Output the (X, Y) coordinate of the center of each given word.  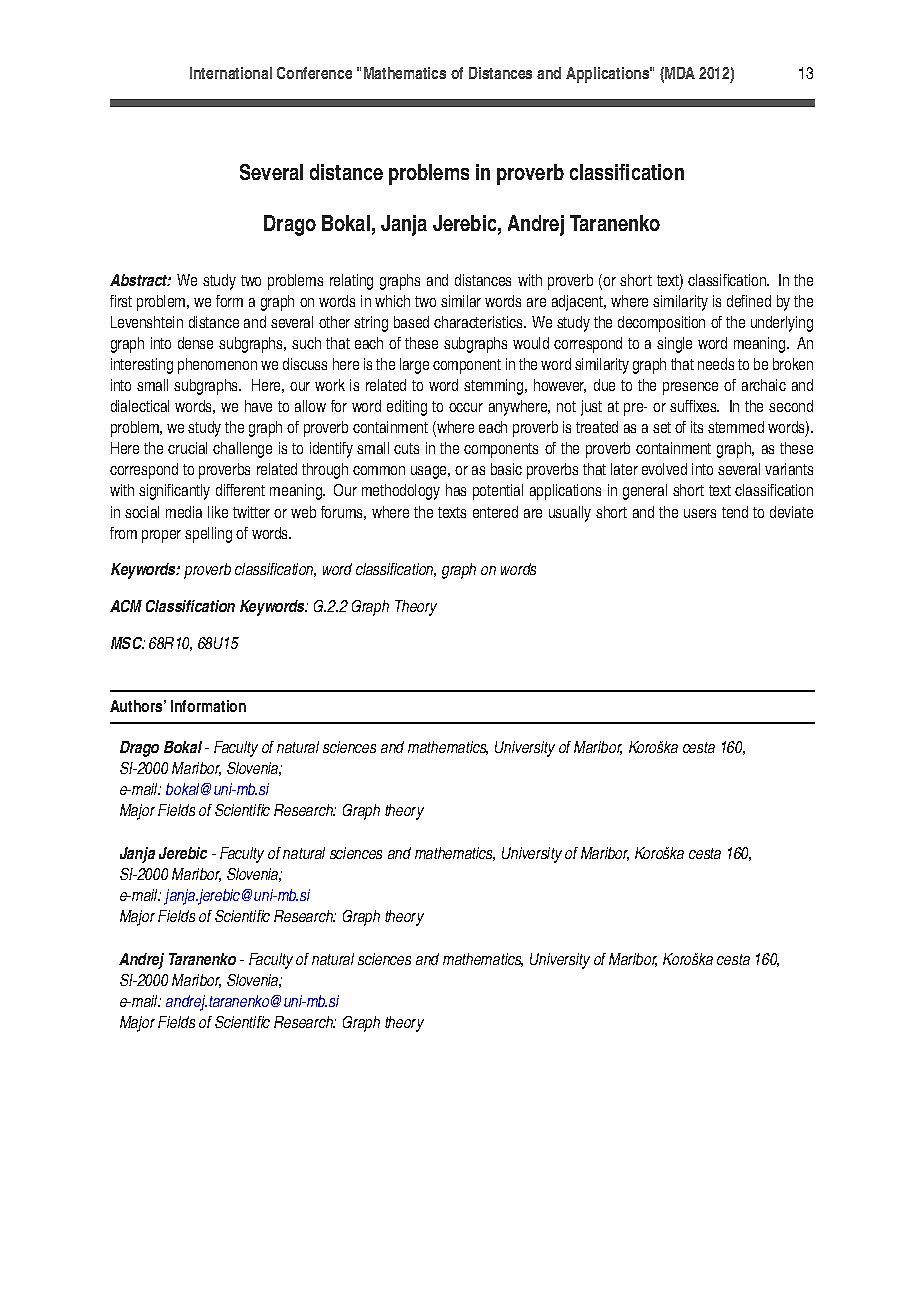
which (392, 301)
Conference (314, 73)
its (697, 427)
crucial (187, 448)
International (231, 73)
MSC (127, 643)
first (121, 301)
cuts (406, 448)
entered (495, 512)
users (700, 513)
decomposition (661, 324)
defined (749, 301)
